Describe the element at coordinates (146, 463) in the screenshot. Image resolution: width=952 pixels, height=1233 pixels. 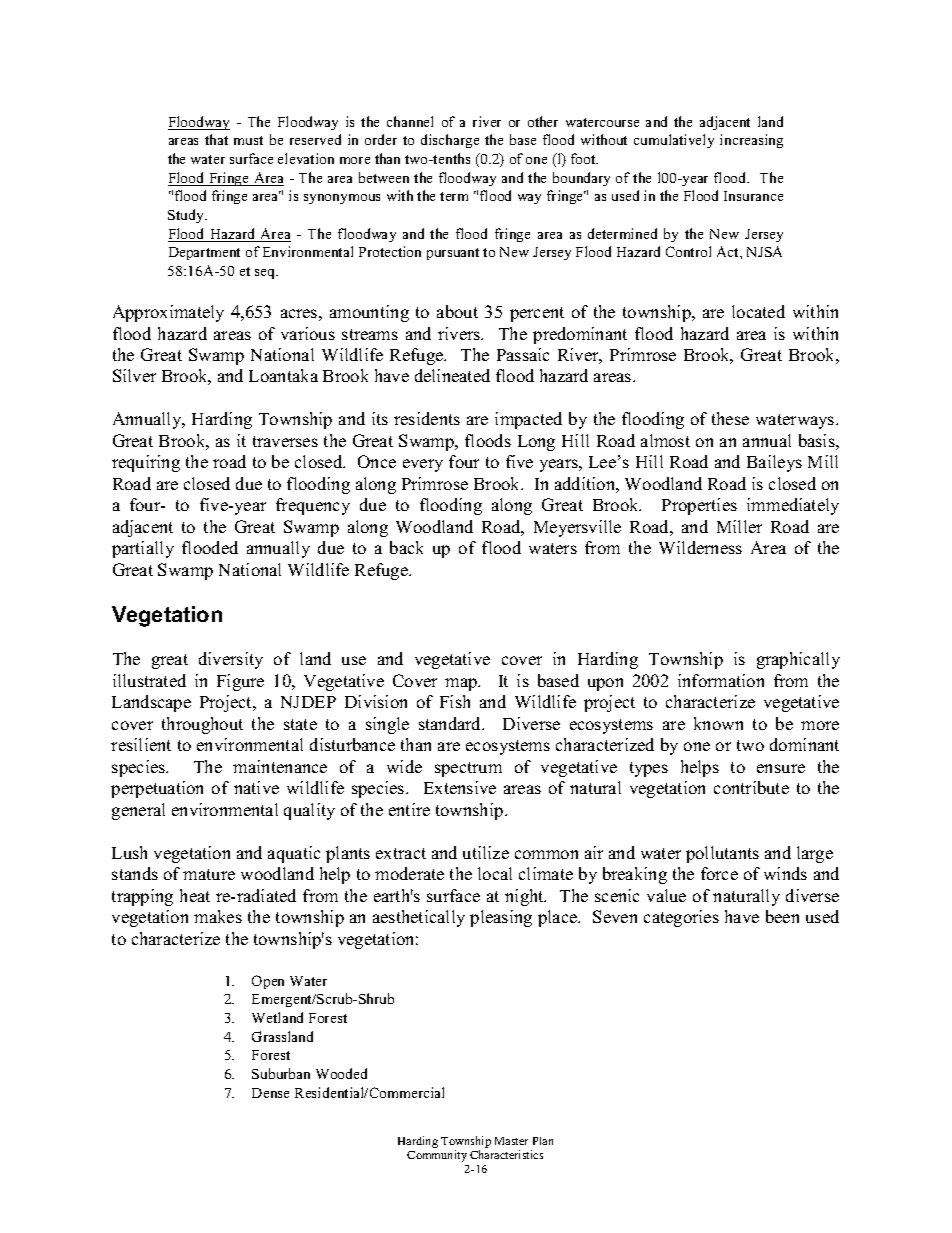
I see `requiring` at that location.
